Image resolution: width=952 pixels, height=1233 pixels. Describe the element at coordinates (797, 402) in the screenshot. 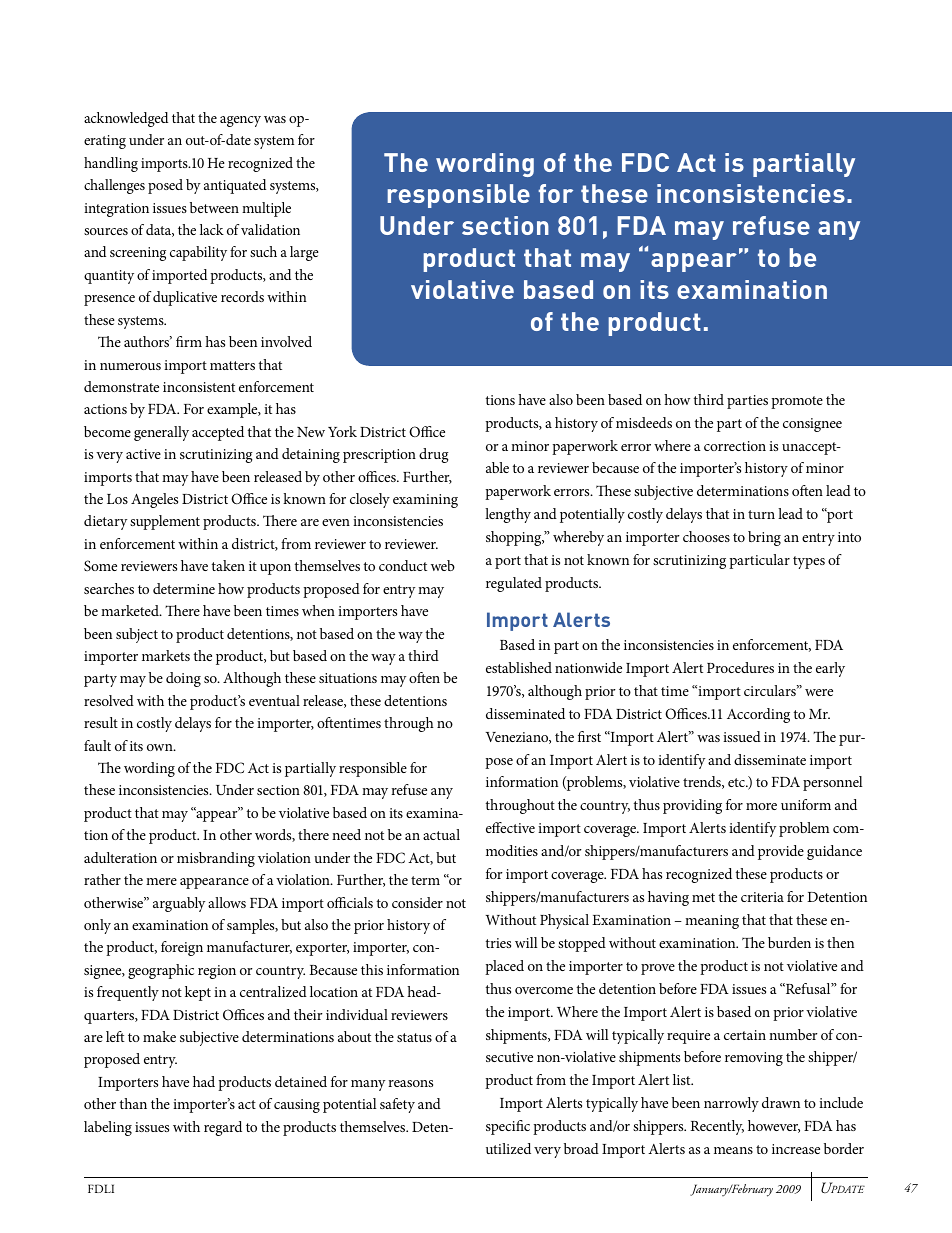

I see `promote` at that location.
